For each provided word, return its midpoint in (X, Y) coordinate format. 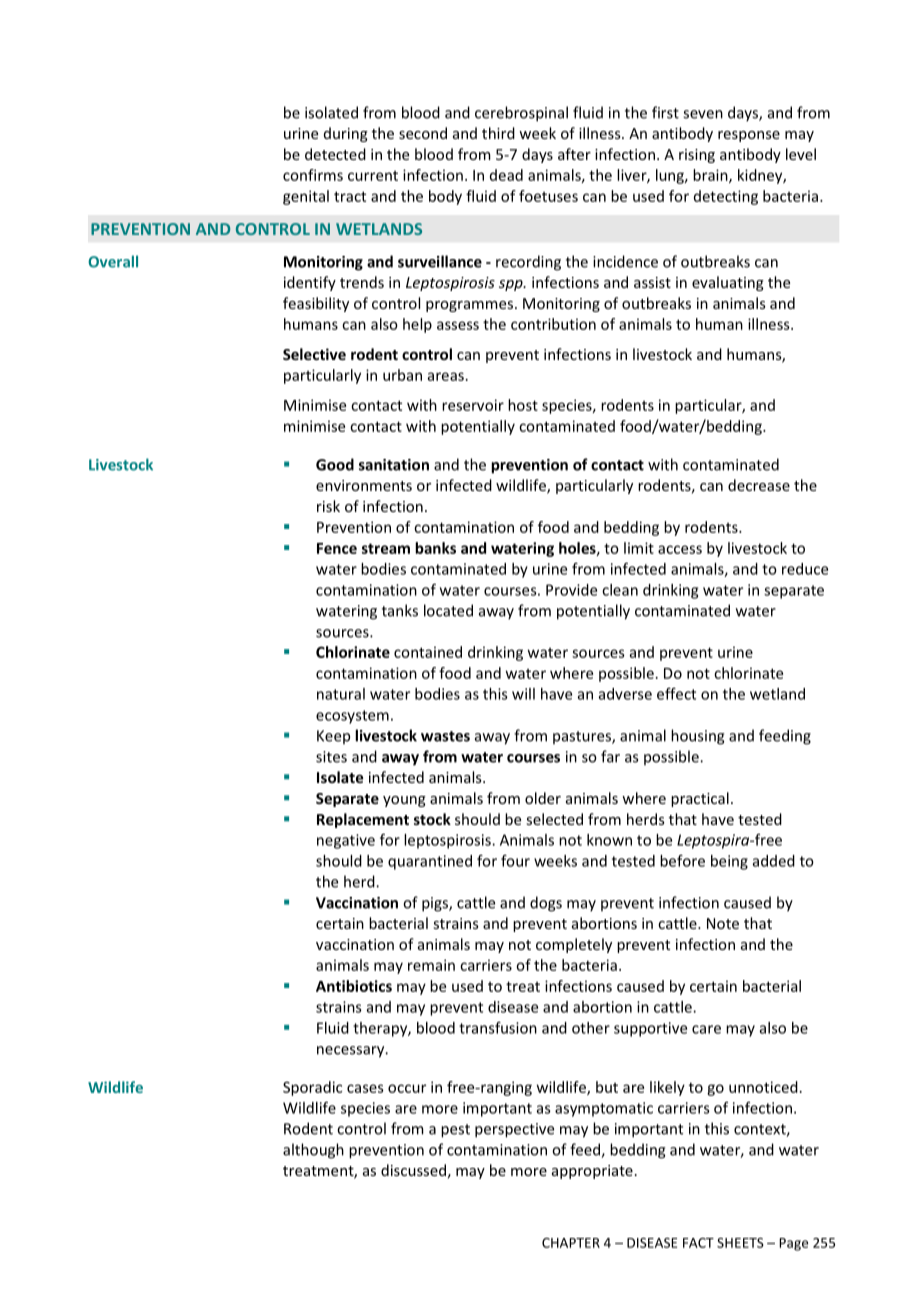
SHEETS (740, 1243)
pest (455, 1131)
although (313, 1151)
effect (676, 694)
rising (697, 156)
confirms (313, 175)
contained (428, 652)
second (423, 133)
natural (341, 694)
